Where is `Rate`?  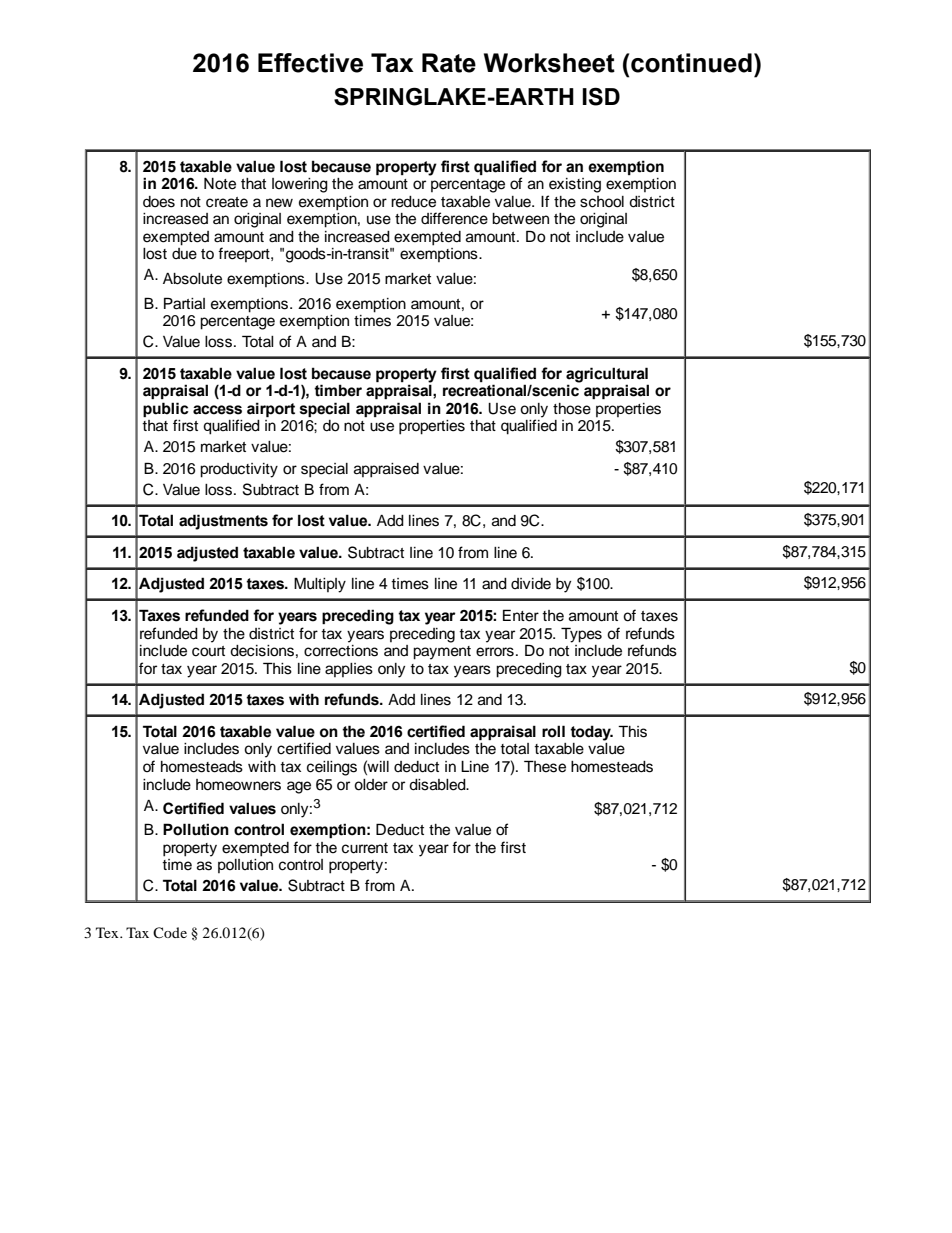 Rate is located at coordinates (449, 63).
